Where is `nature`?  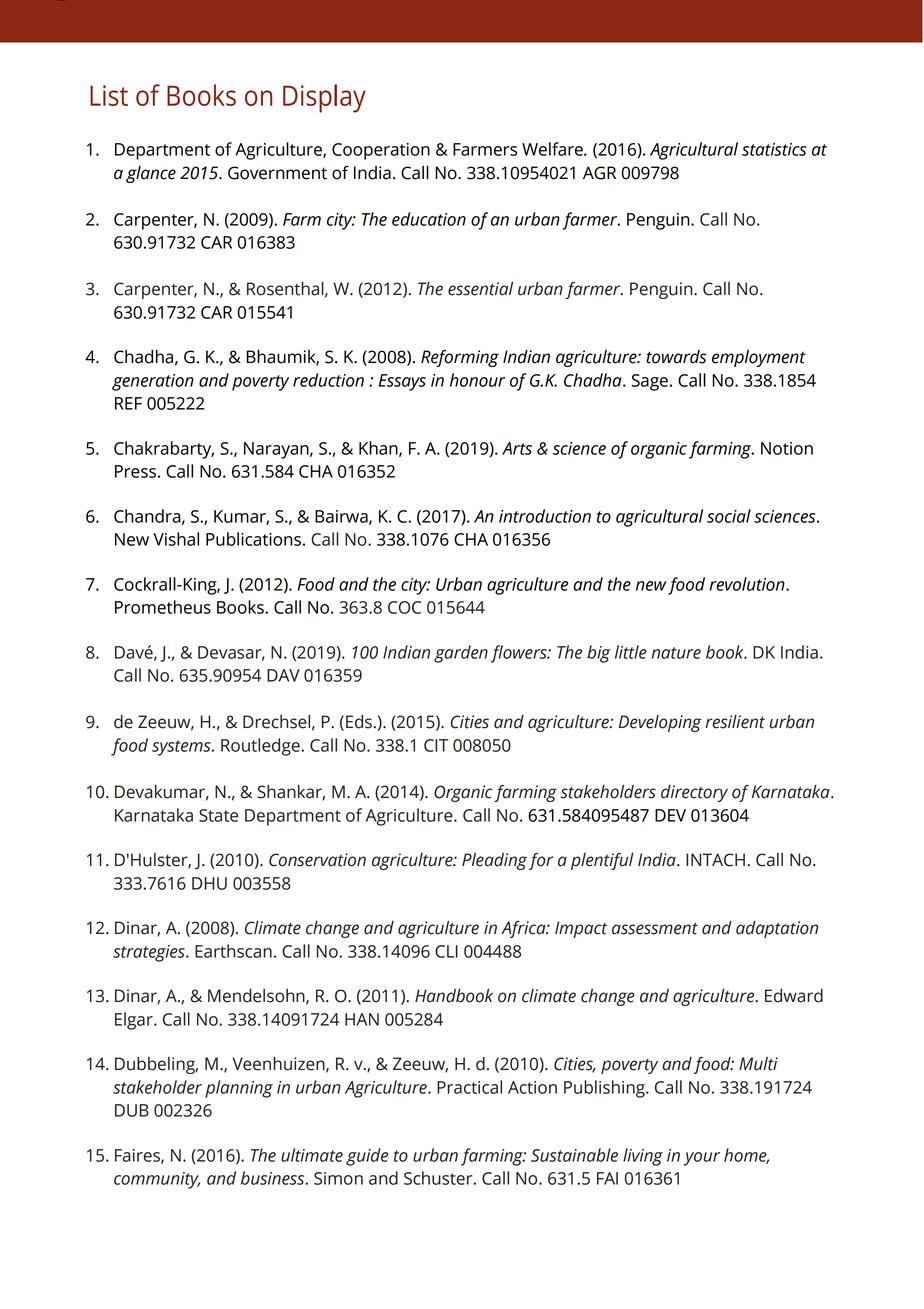
nature is located at coordinates (676, 653).
